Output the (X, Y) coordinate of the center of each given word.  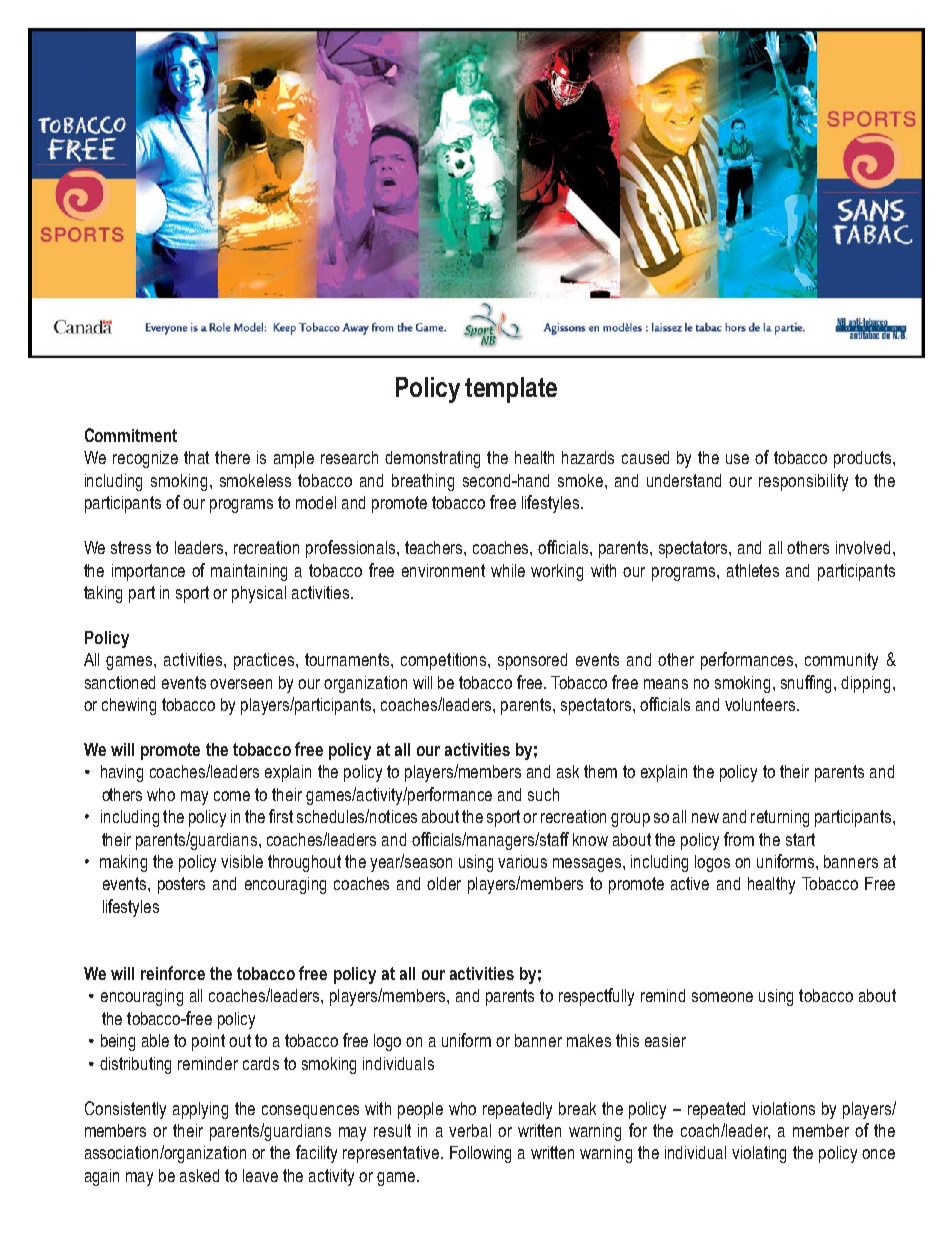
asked (199, 1175)
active (690, 883)
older (444, 883)
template (511, 390)
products (862, 459)
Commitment (131, 435)
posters (181, 885)
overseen (241, 684)
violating (759, 1154)
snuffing (808, 684)
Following (480, 1154)
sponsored (532, 661)
